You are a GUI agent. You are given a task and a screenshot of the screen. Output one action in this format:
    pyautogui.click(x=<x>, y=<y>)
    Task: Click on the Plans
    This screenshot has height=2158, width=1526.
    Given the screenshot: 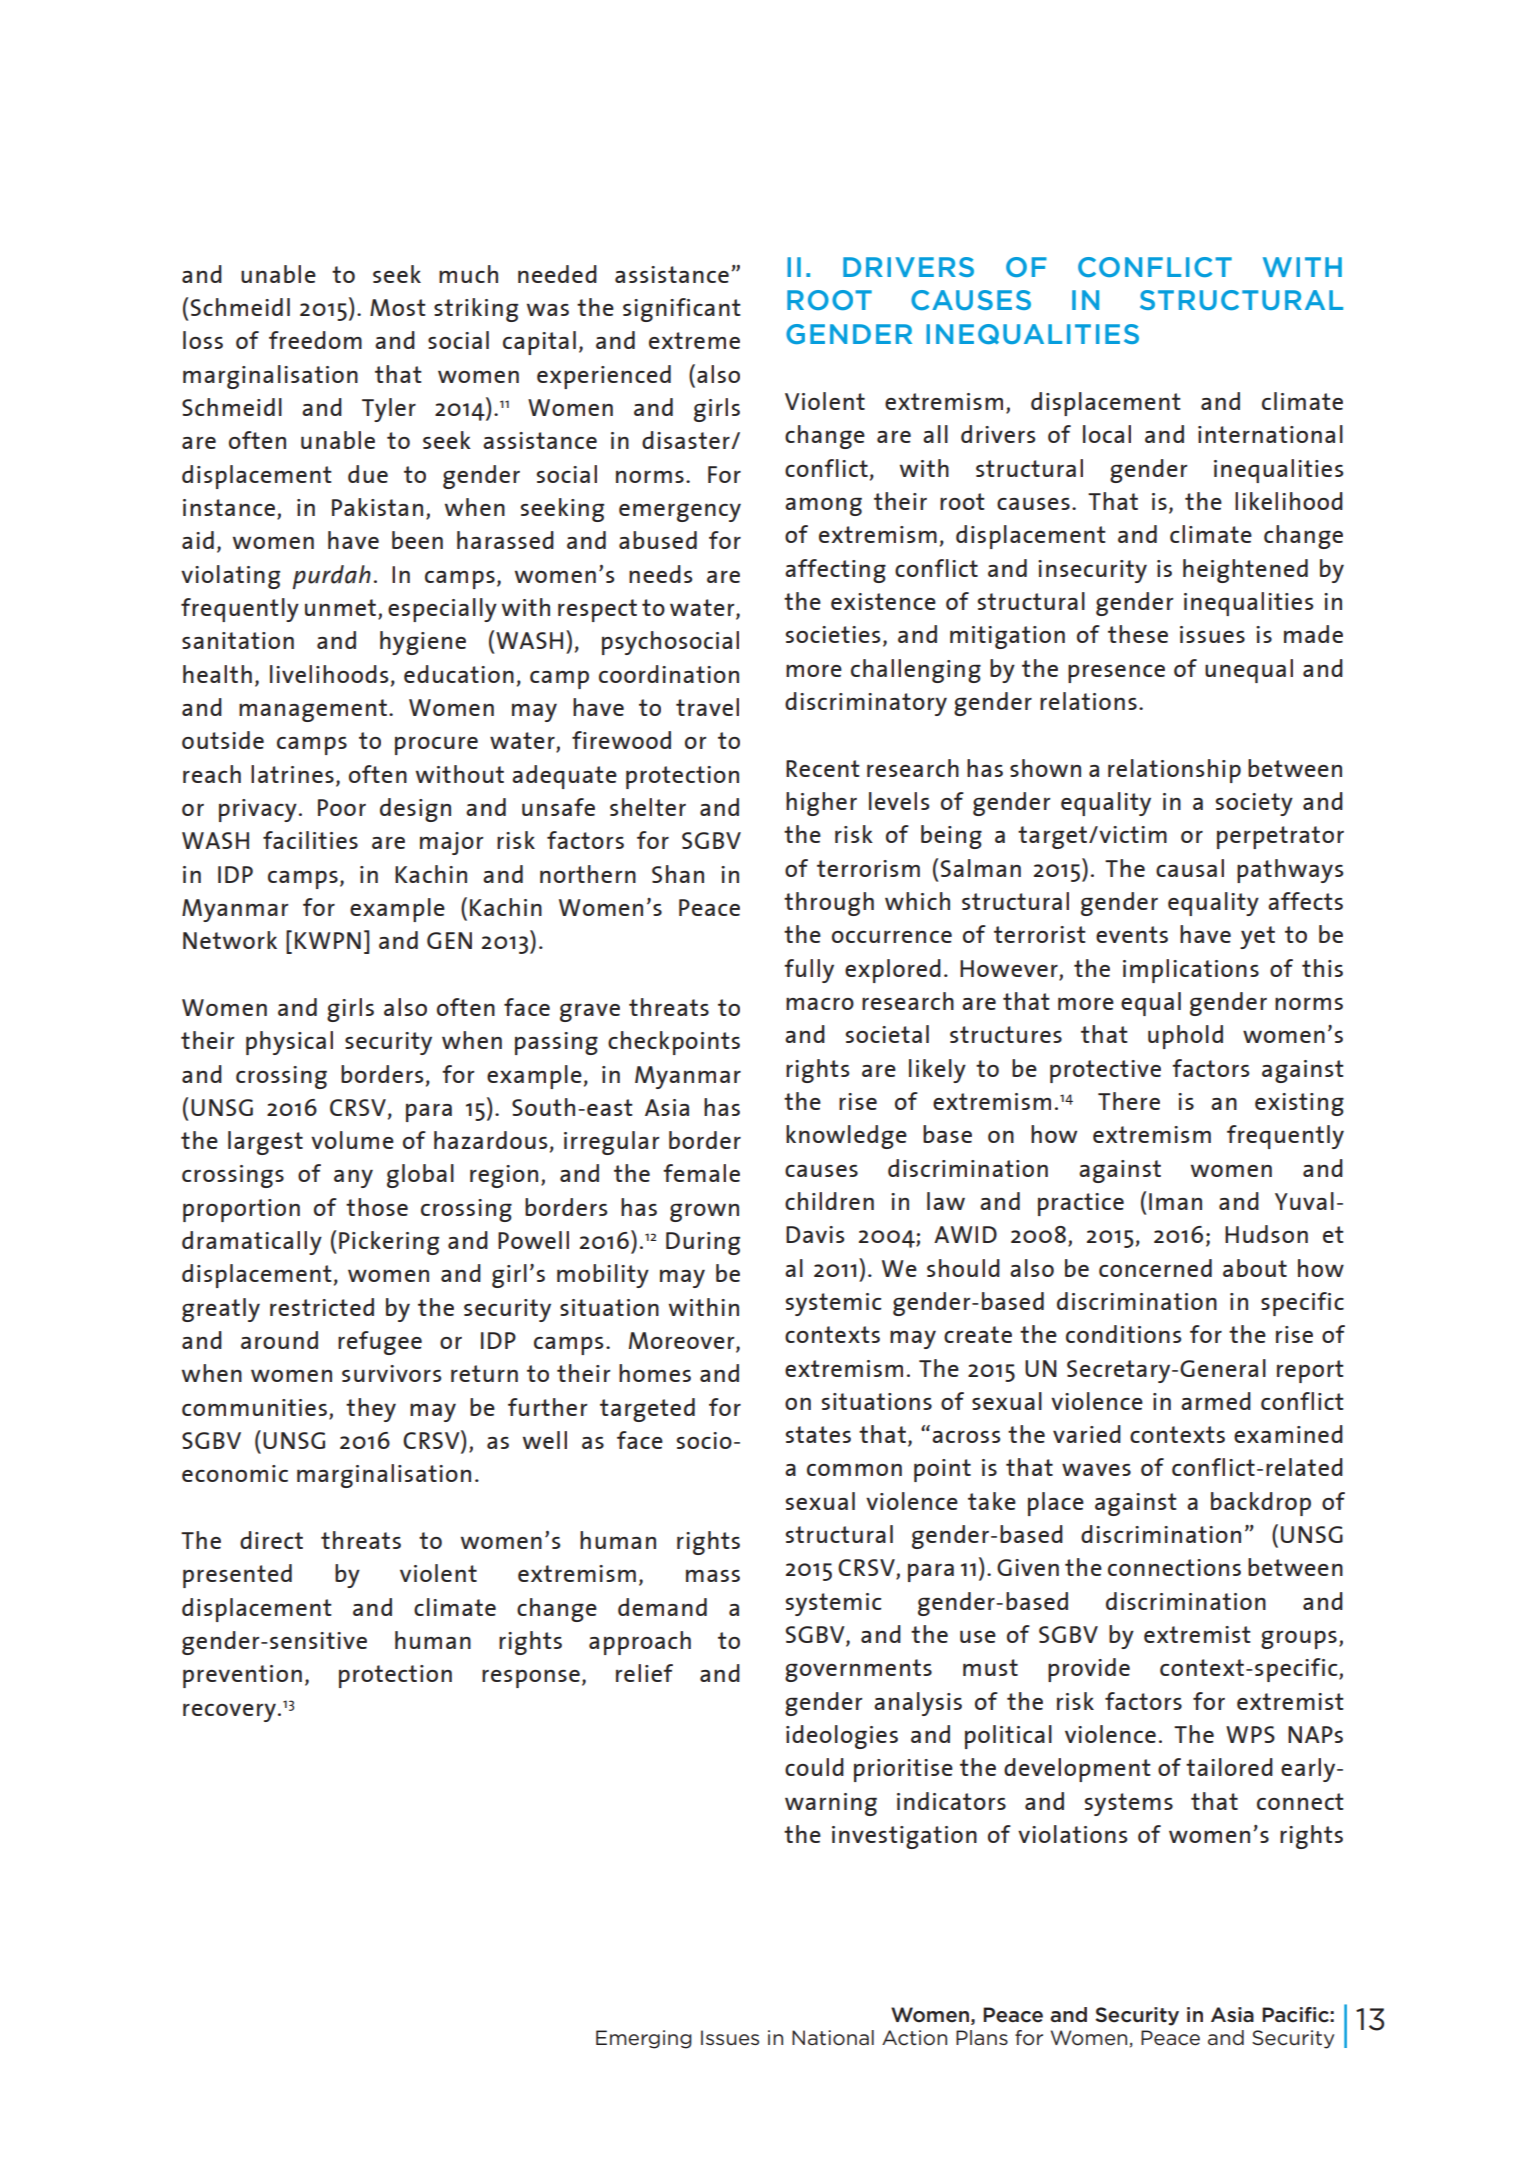 What is the action you would take?
    pyautogui.click(x=982, y=2037)
